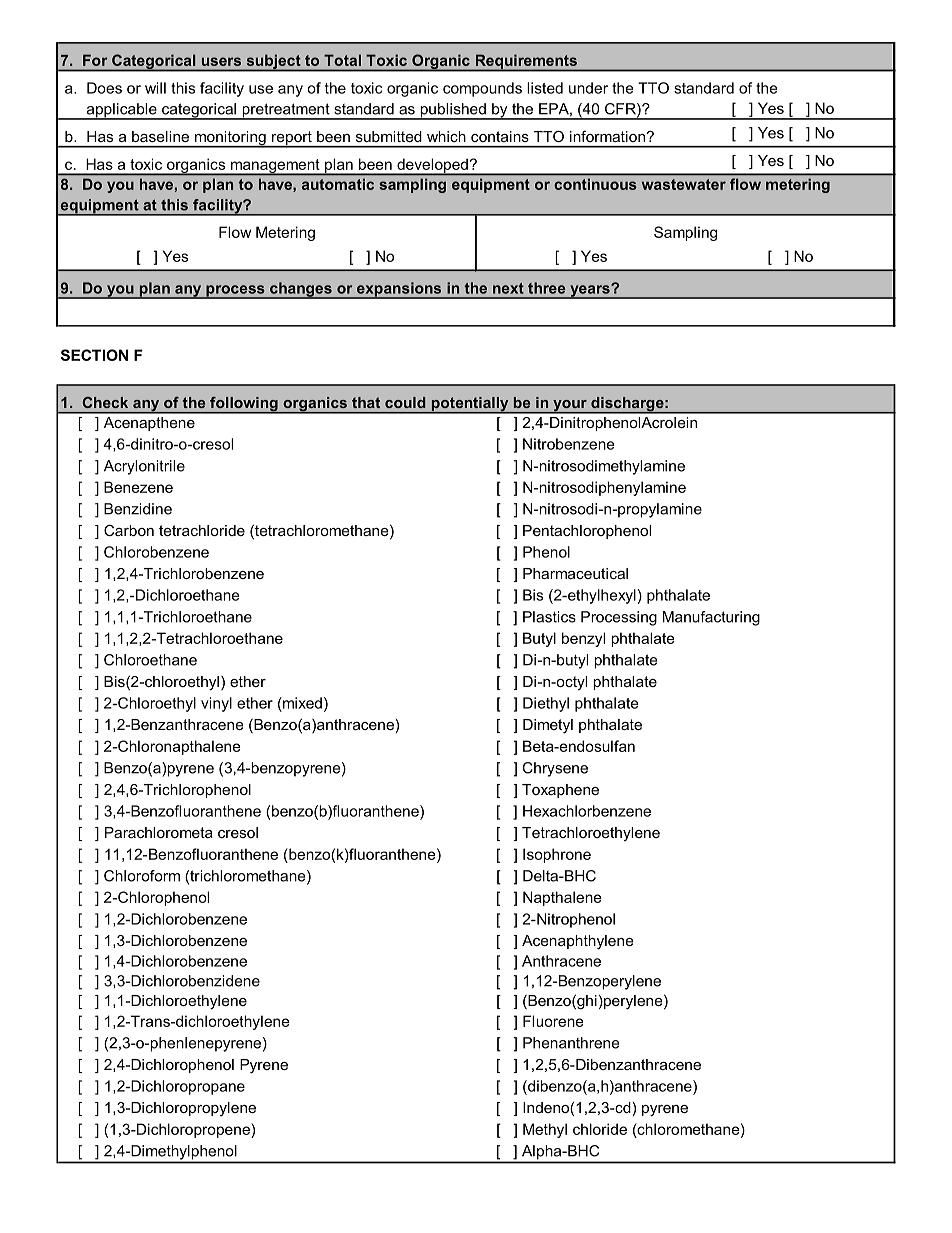 Image resolution: width=952 pixels, height=1233 pixels. What do you see at coordinates (453, 111) in the screenshot?
I see `published` at bounding box center [453, 111].
